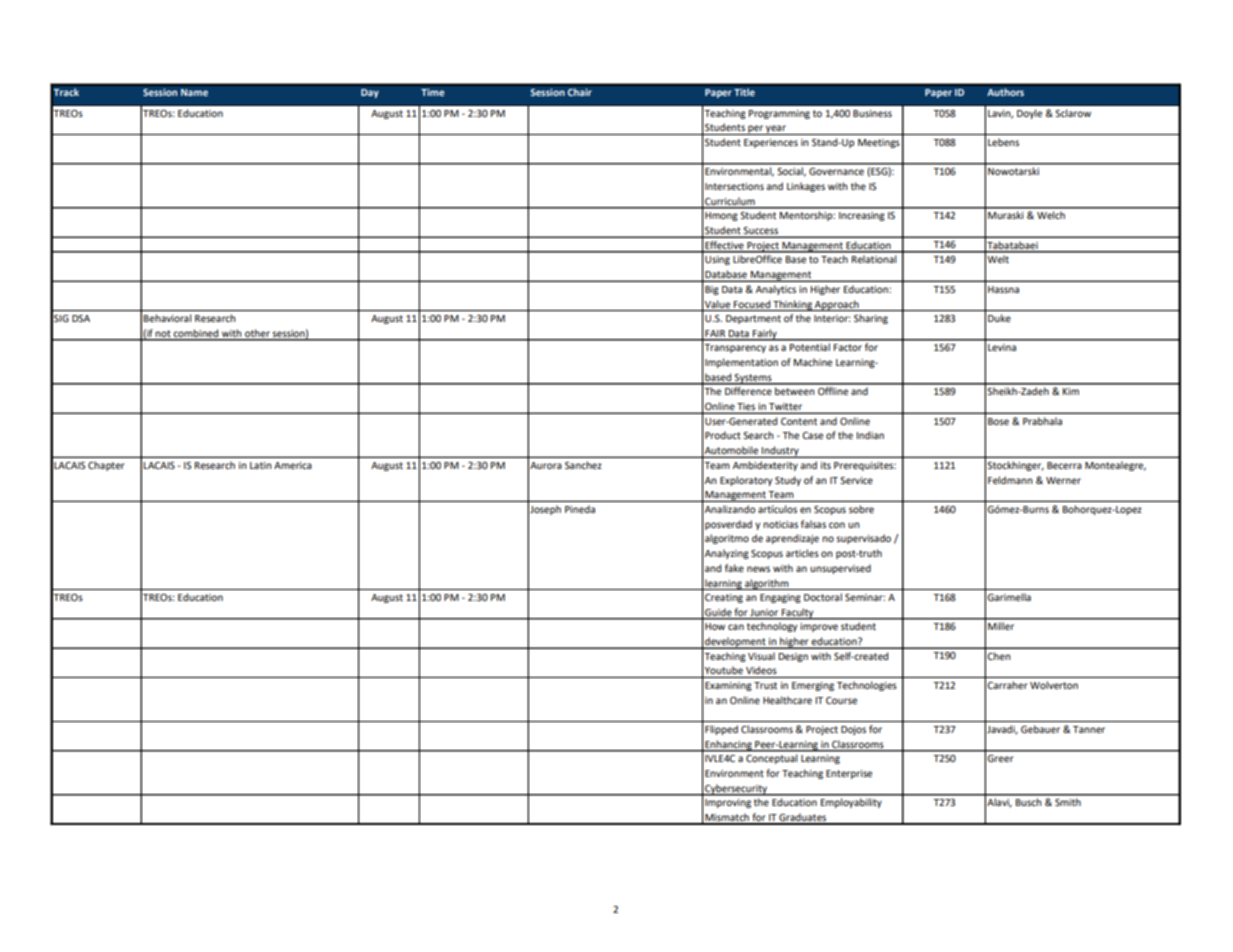 This document has height=952, width=1233. I want to click on Miller, so click(1001, 626).
